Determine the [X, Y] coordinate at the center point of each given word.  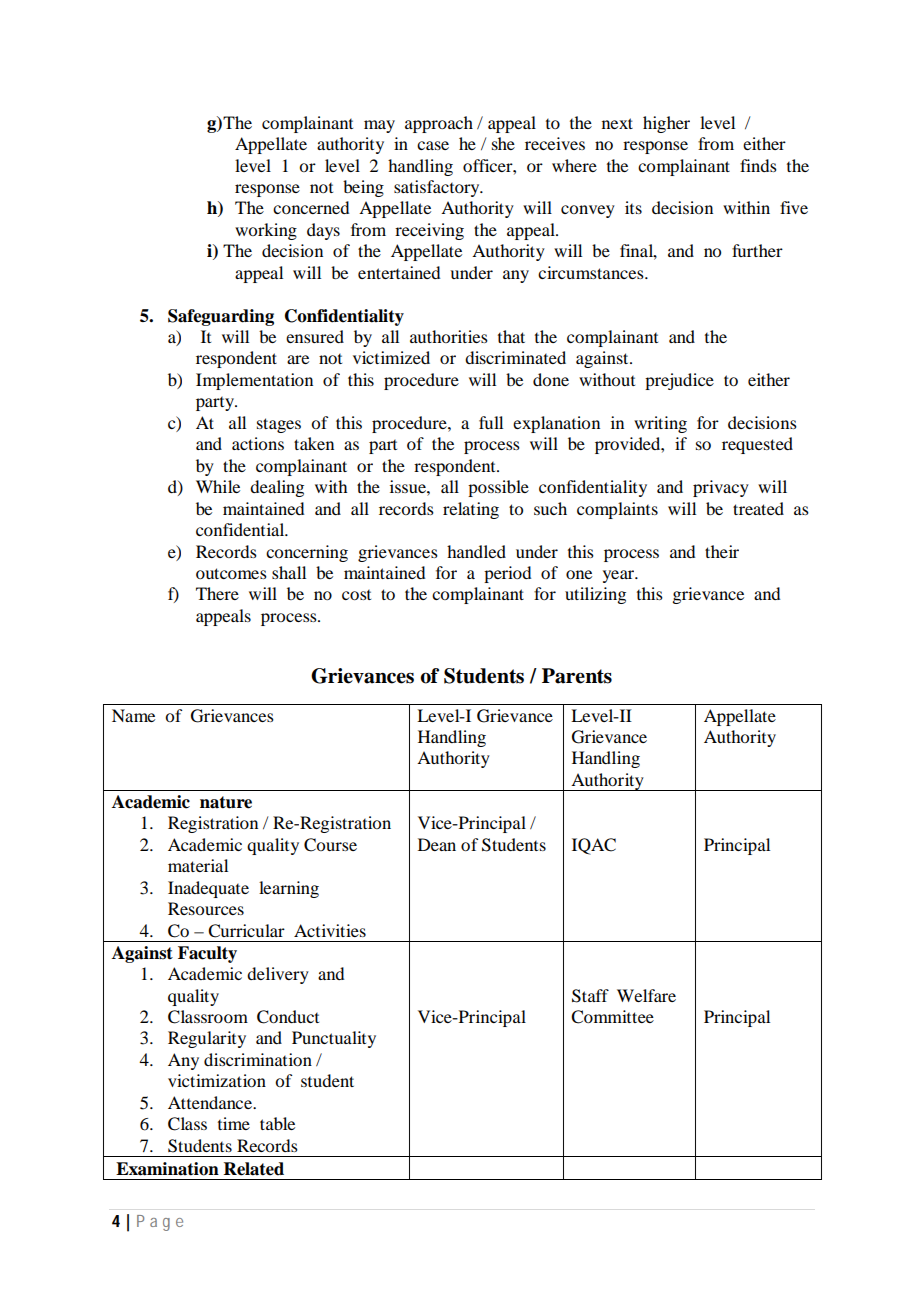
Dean [437, 844]
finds [758, 165]
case [433, 145]
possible [498, 488]
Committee [612, 1017]
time [234, 1123]
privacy [721, 488]
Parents [577, 676]
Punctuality [334, 1039]
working [266, 231]
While [218, 486]
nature [226, 802]
